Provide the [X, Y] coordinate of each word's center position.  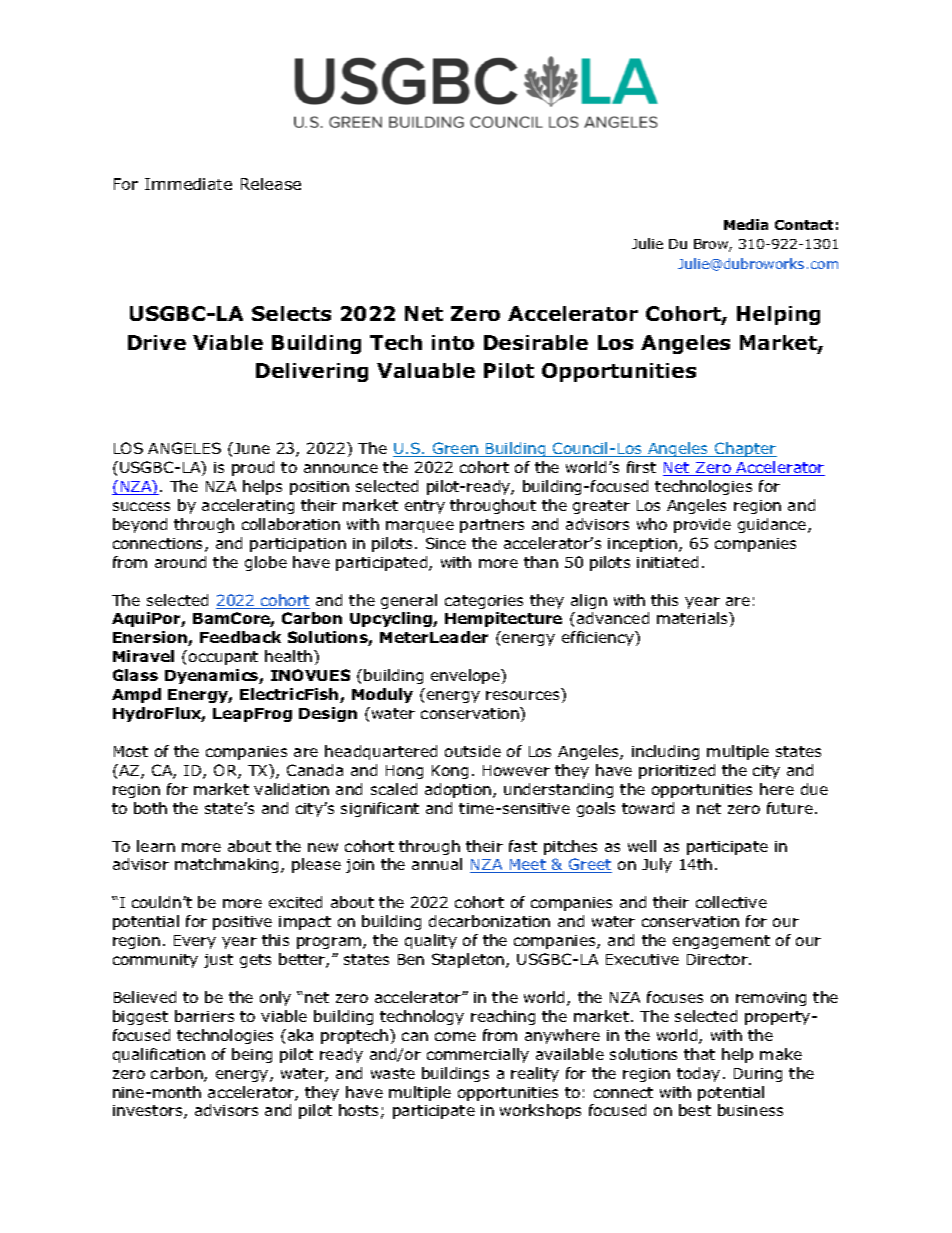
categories [484, 602]
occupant [223, 658]
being [252, 1055]
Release [271, 184]
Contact [804, 225]
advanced [613, 618]
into [453, 342]
